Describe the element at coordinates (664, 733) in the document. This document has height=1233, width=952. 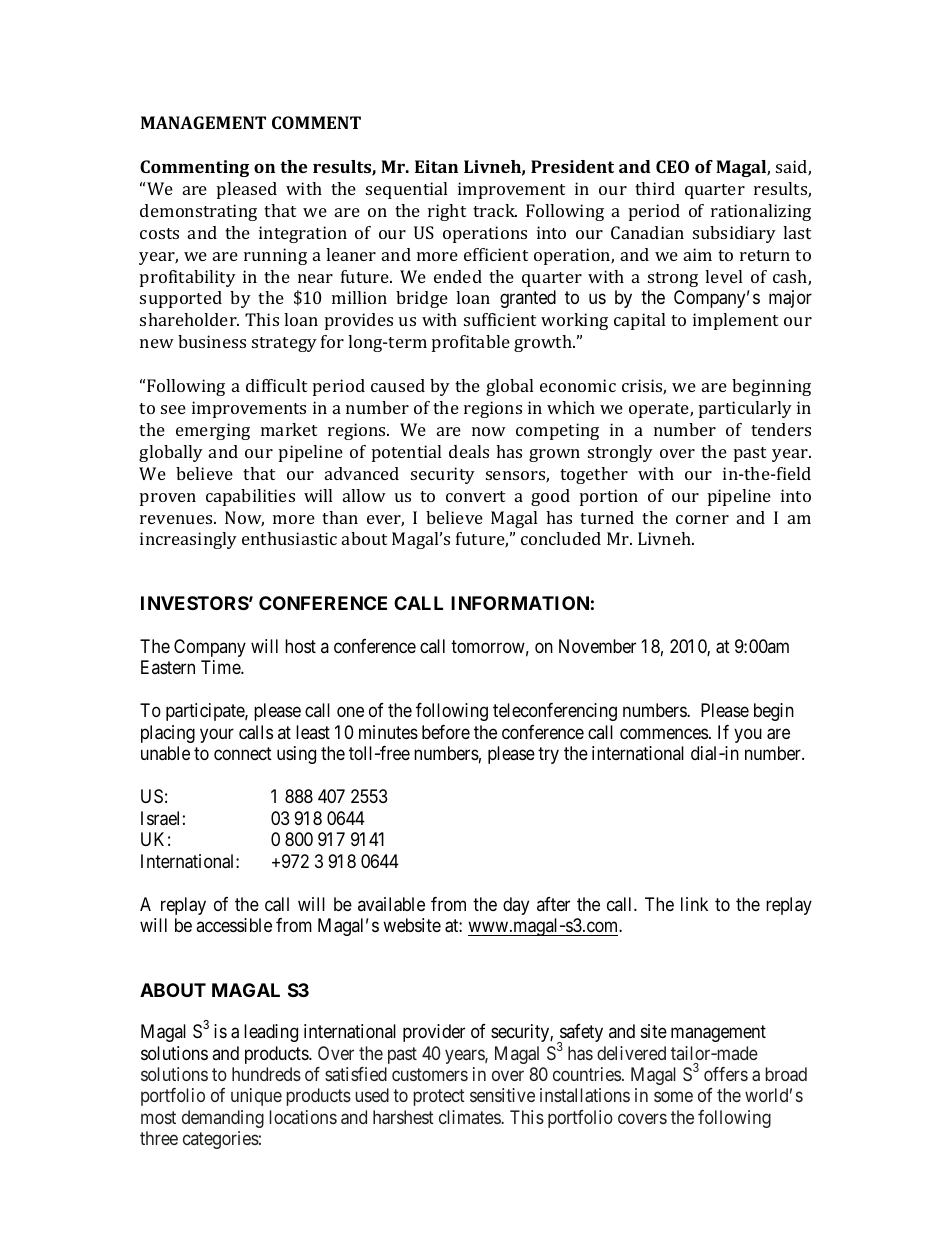
I see `commences` at that location.
